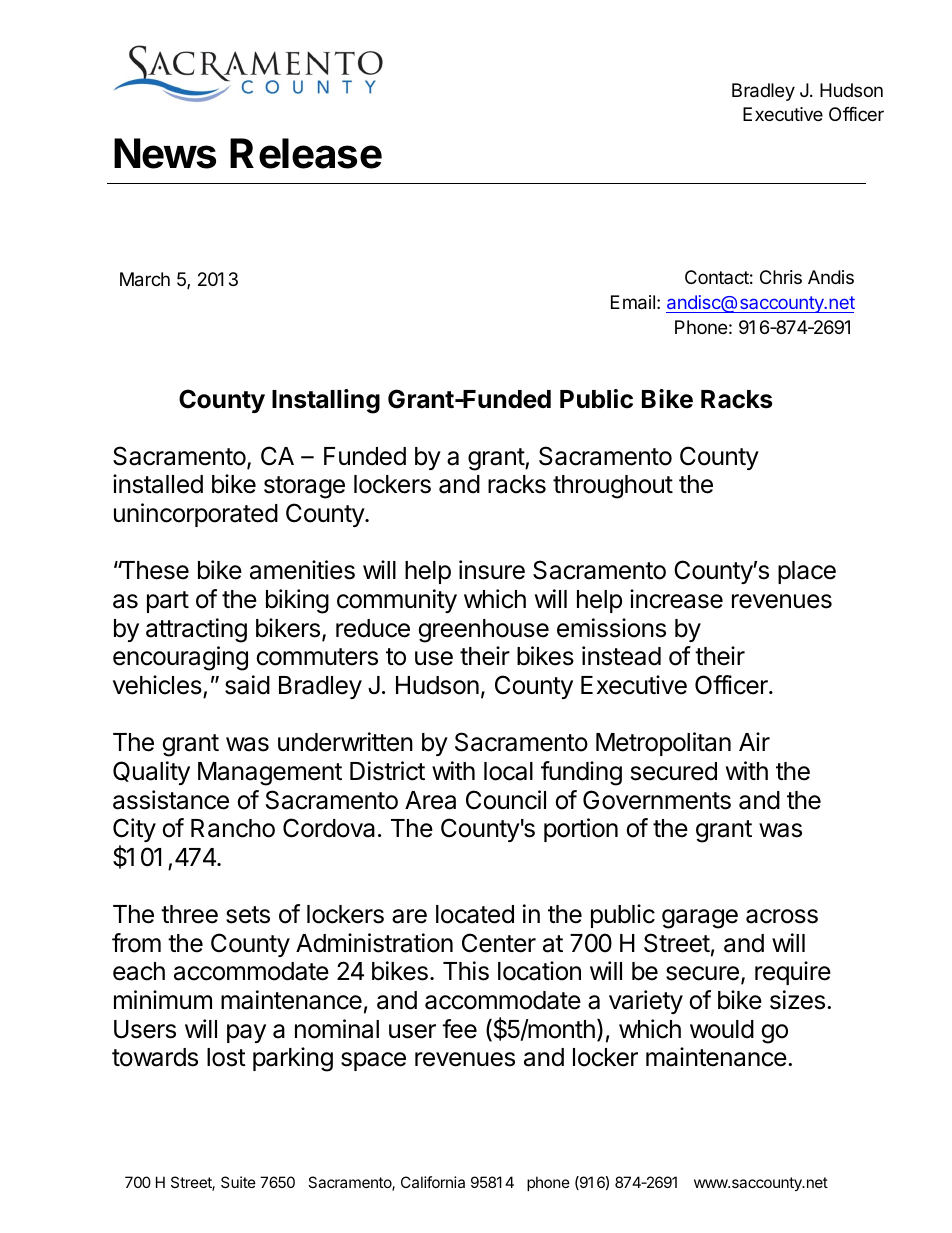  Describe the element at coordinates (781, 277) in the screenshot. I see `Chris` at that location.
